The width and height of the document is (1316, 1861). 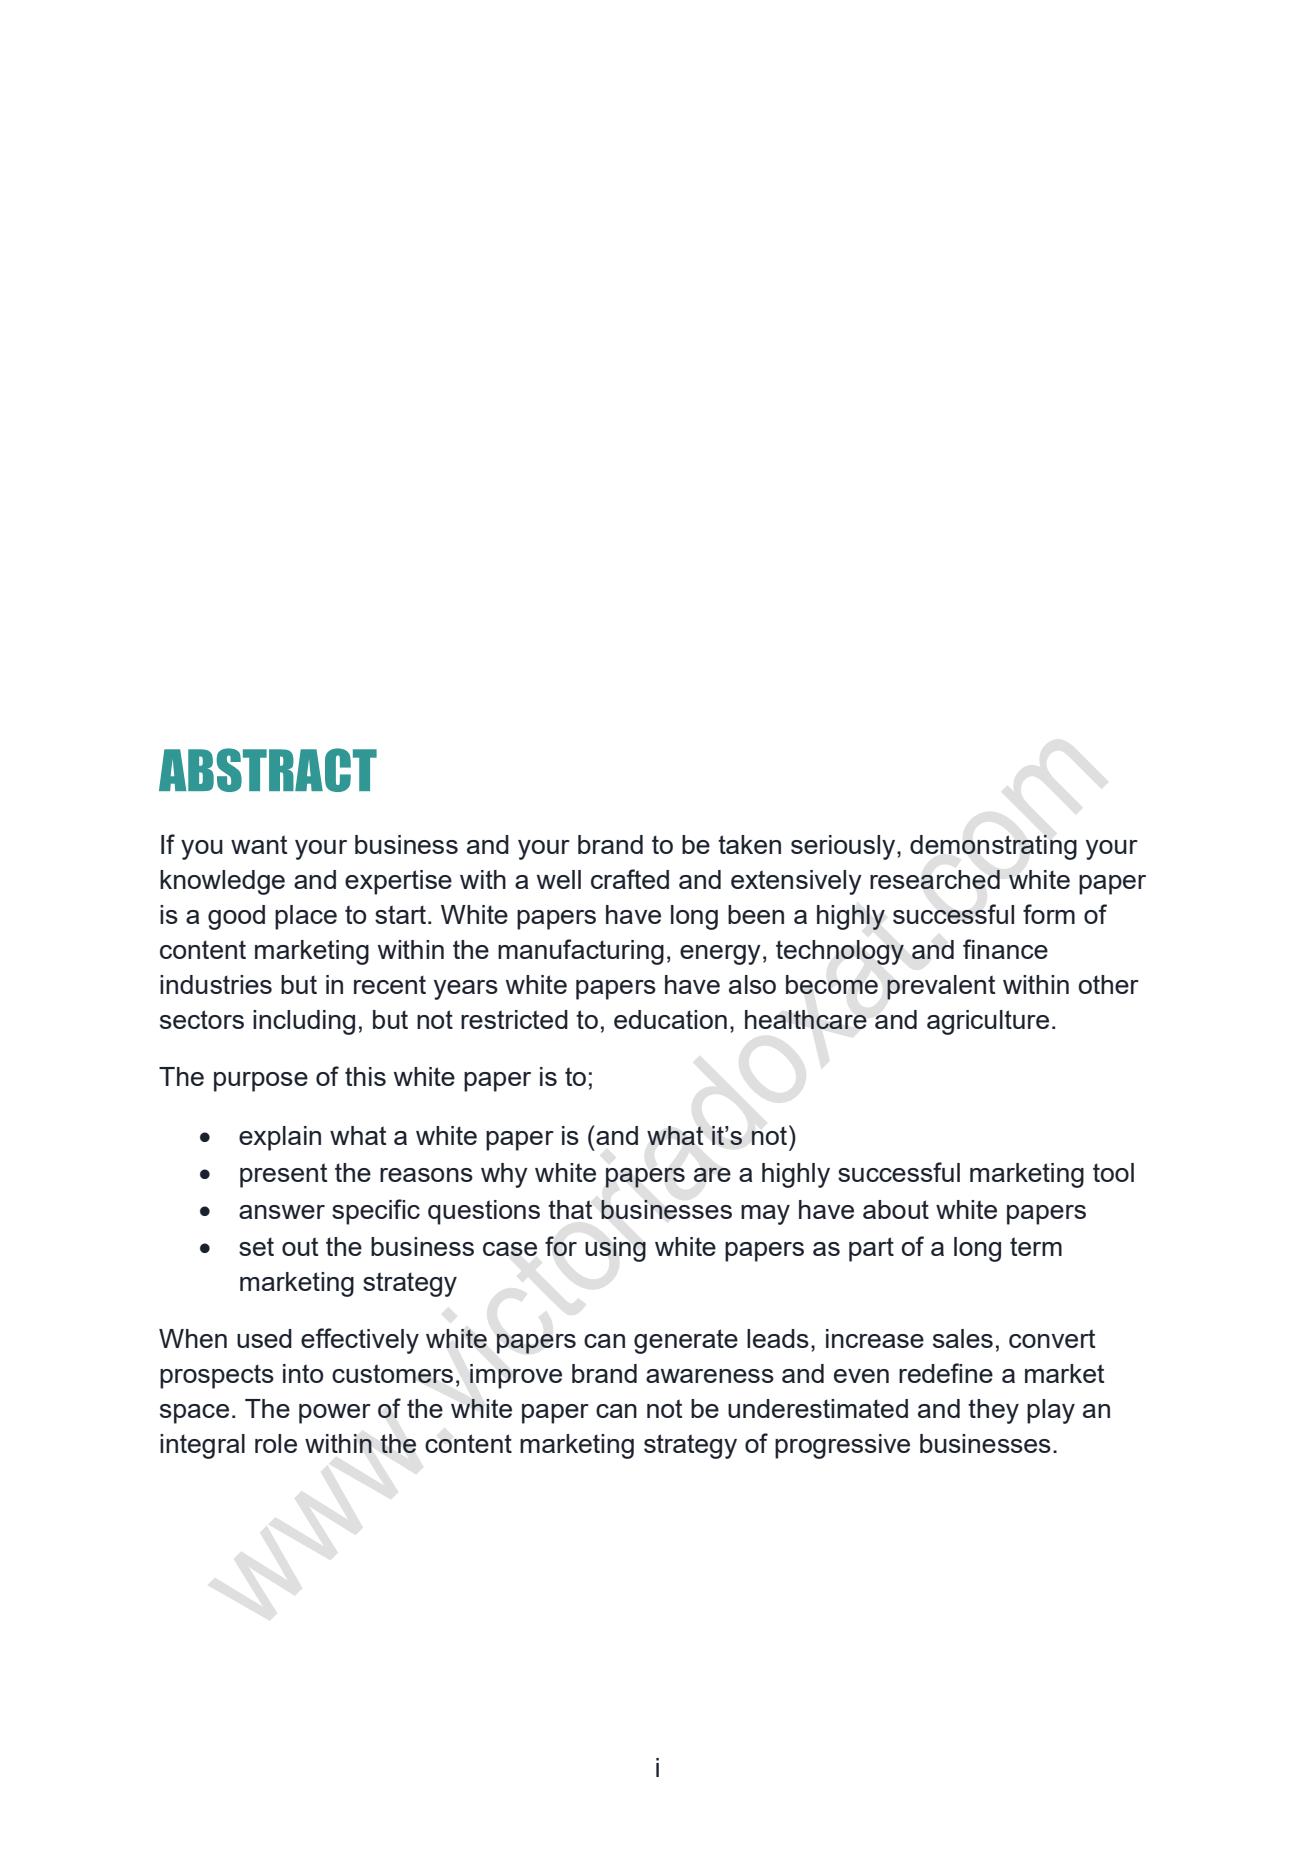 What do you see at coordinates (264, 1338) in the document?
I see `used` at bounding box center [264, 1338].
